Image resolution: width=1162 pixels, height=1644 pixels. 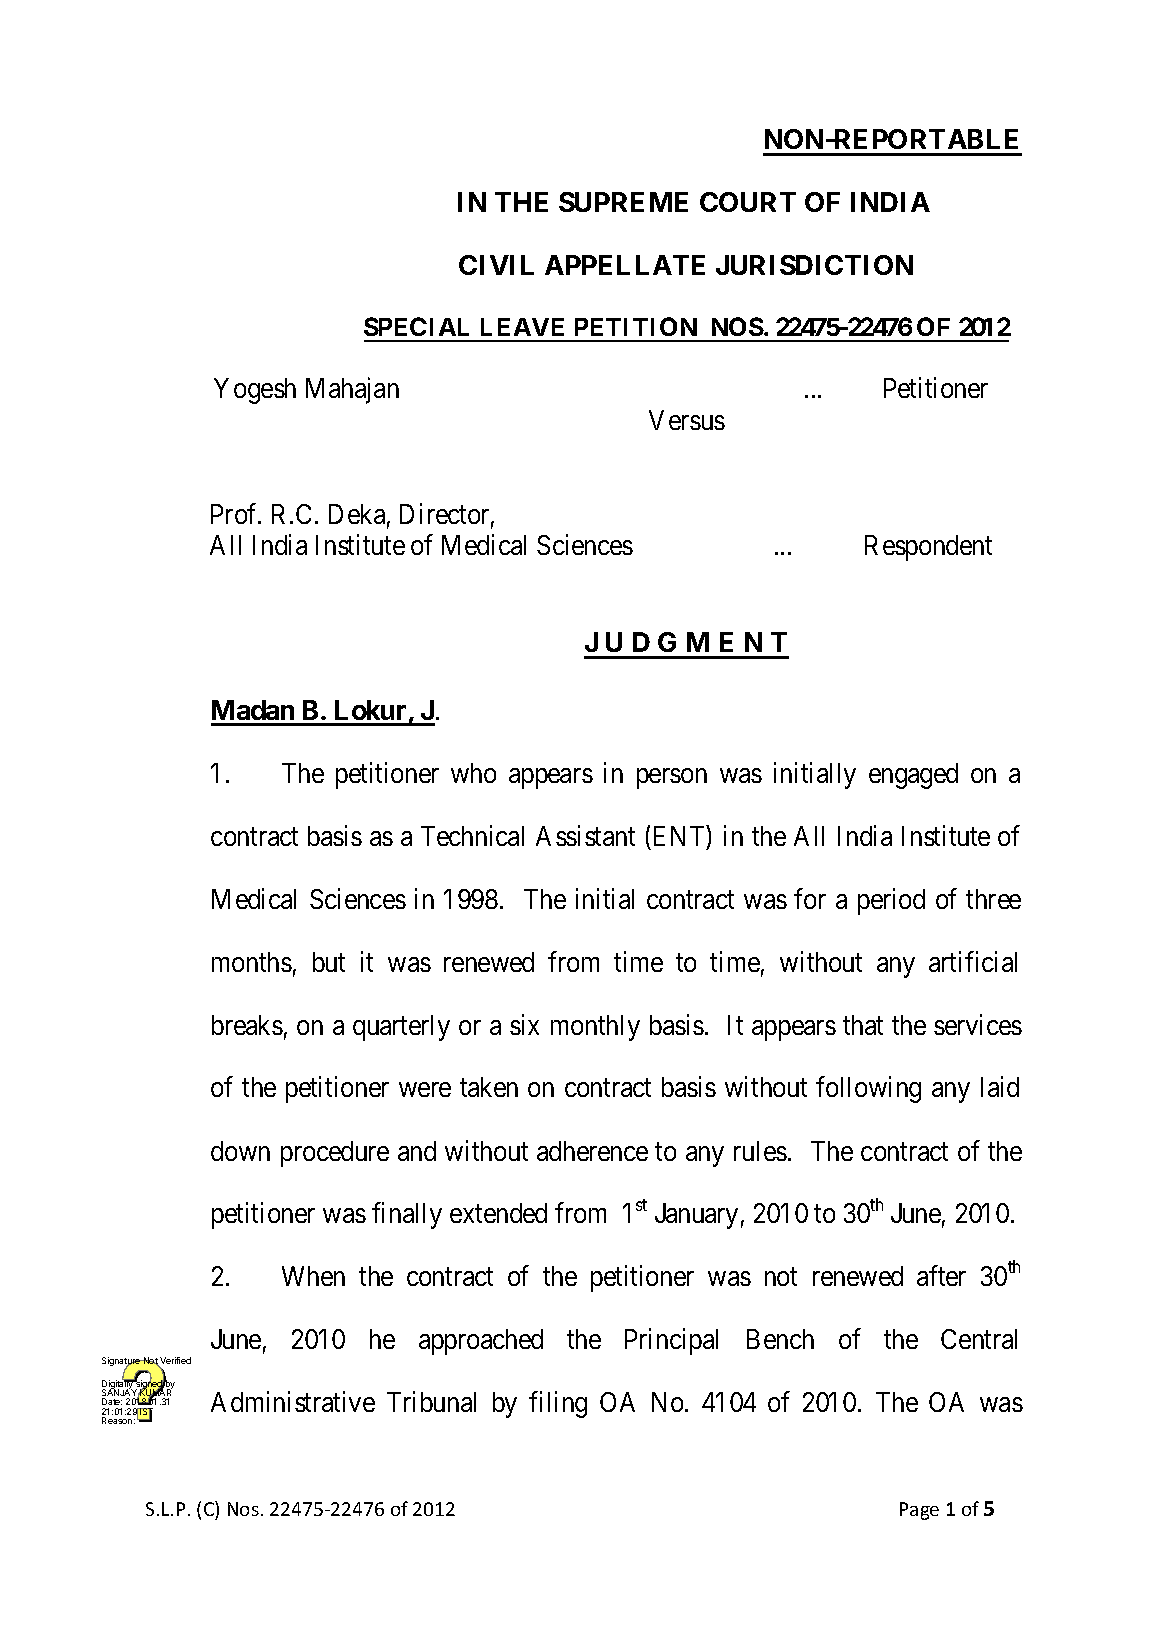 What do you see at coordinates (293, 1401) in the image?
I see `Administrative` at bounding box center [293, 1401].
